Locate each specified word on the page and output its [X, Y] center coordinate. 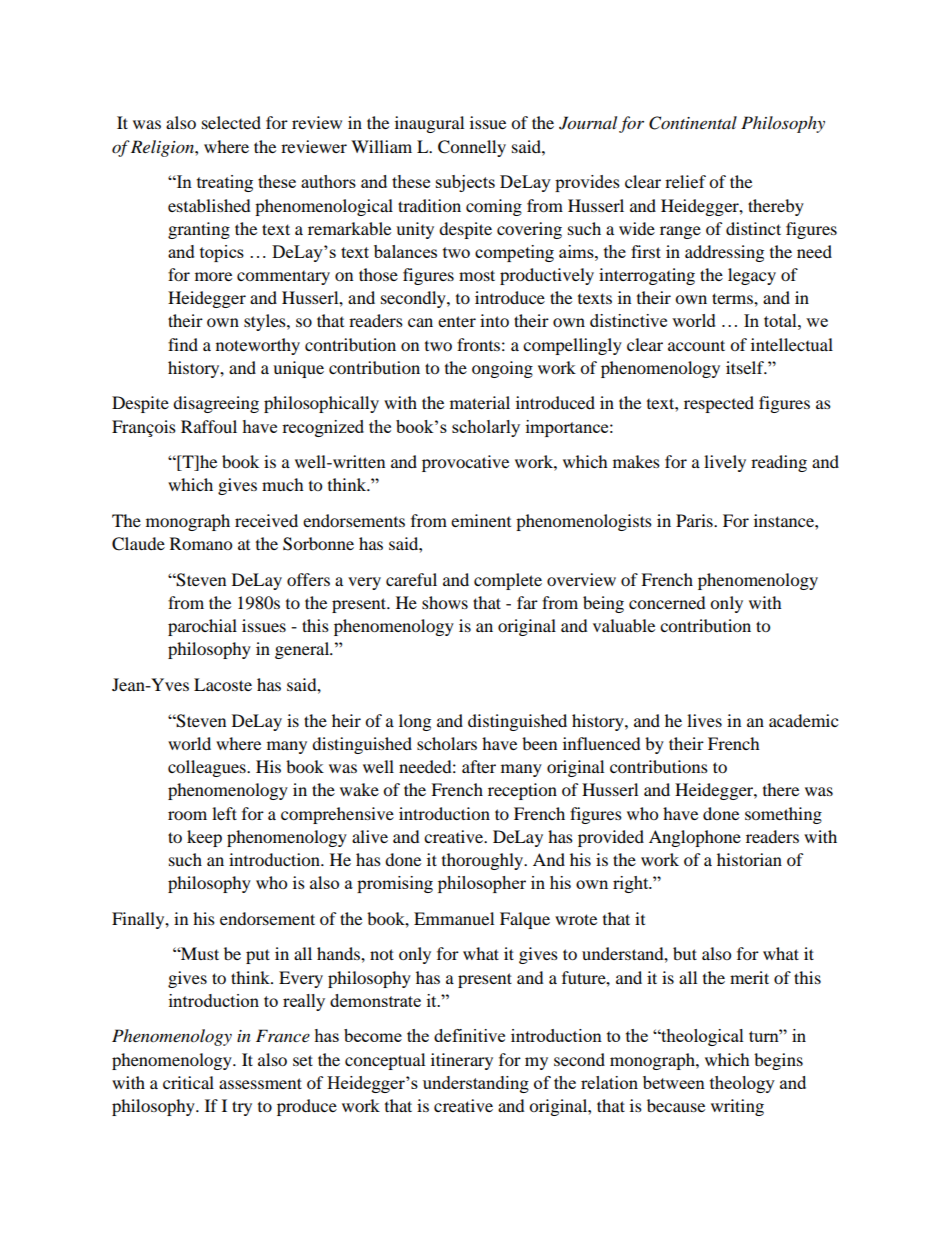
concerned [667, 602]
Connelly [472, 148]
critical [188, 1082]
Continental [693, 123]
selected [231, 122]
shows [445, 602]
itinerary [462, 1061]
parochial [202, 627]
